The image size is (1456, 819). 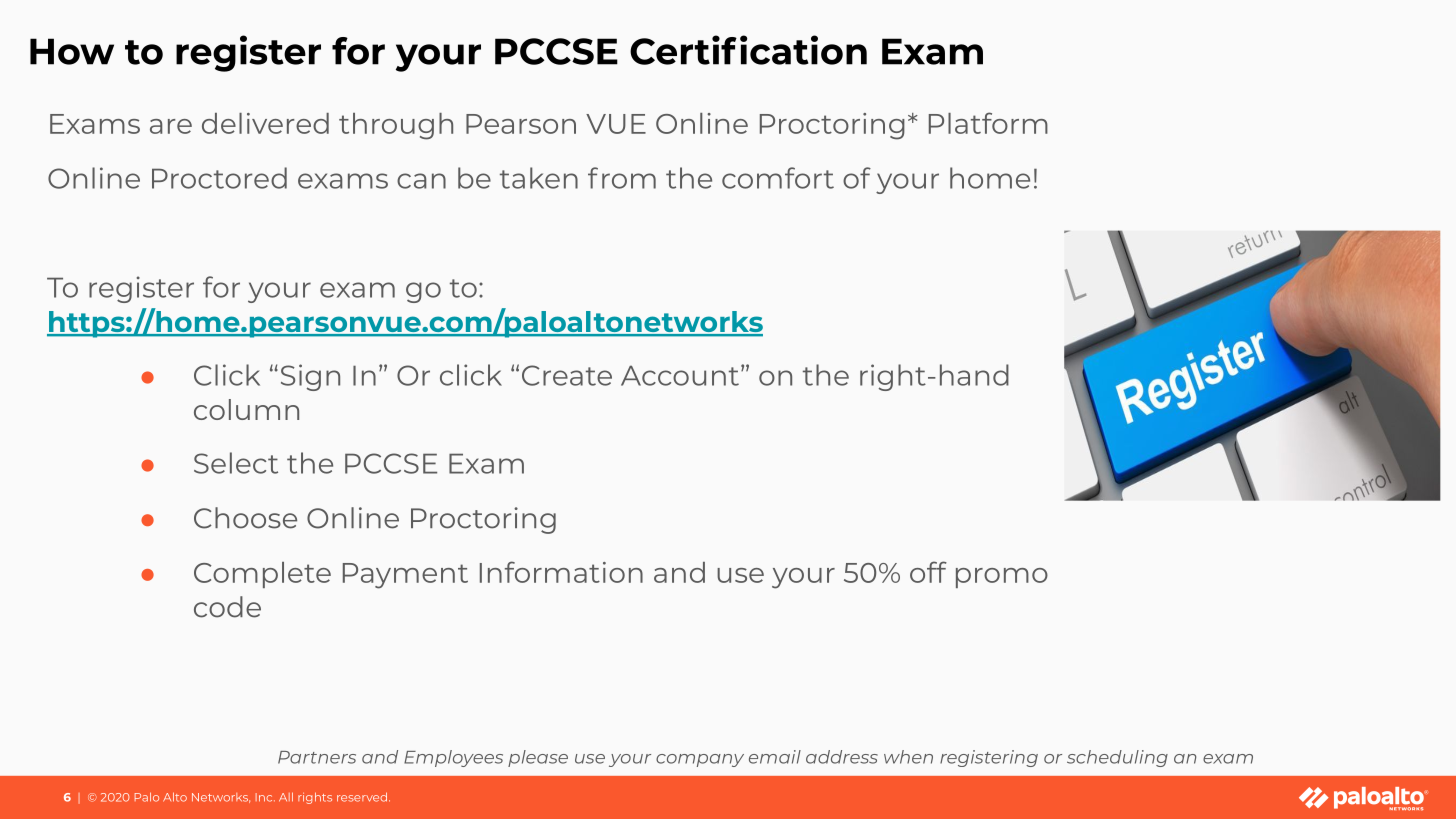 What do you see at coordinates (778, 178) in the screenshot?
I see `comfort` at bounding box center [778, 178].
